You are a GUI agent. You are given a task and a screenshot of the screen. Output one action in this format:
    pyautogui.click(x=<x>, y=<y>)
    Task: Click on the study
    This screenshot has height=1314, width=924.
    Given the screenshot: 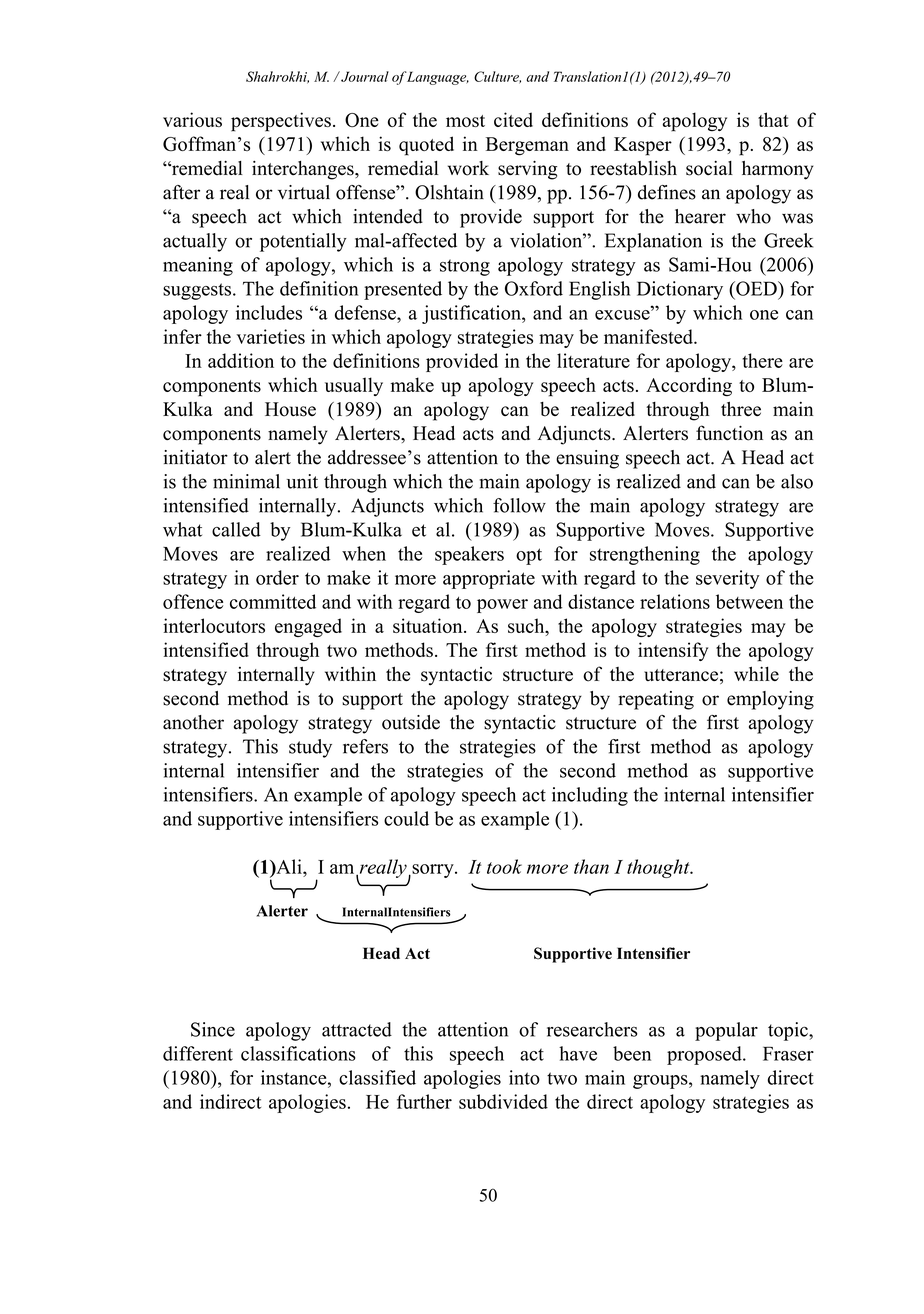 What is the action you would take?
    pyautogui.click(x=310, y=748)
